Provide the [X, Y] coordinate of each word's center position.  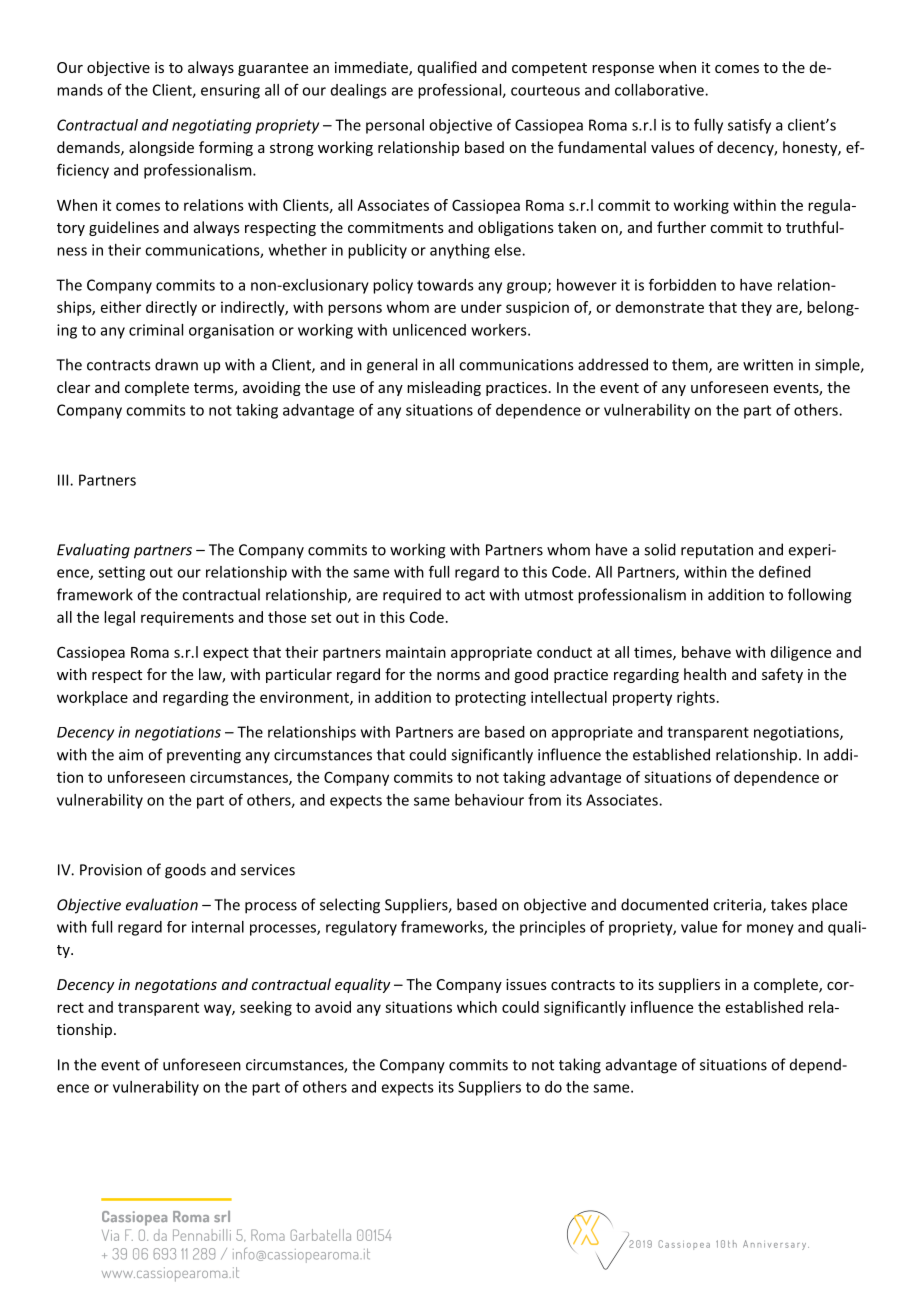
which [477, 1007]
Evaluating [93, 551]
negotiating [211, 126]
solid [660, 549]
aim [131, 755]
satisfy [749, 126]
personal [395, 126]
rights [696, 698]
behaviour [489, 800]
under [481, 307]
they [756, 308]
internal [218, 927]
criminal [156, 330]
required [412, 596]
